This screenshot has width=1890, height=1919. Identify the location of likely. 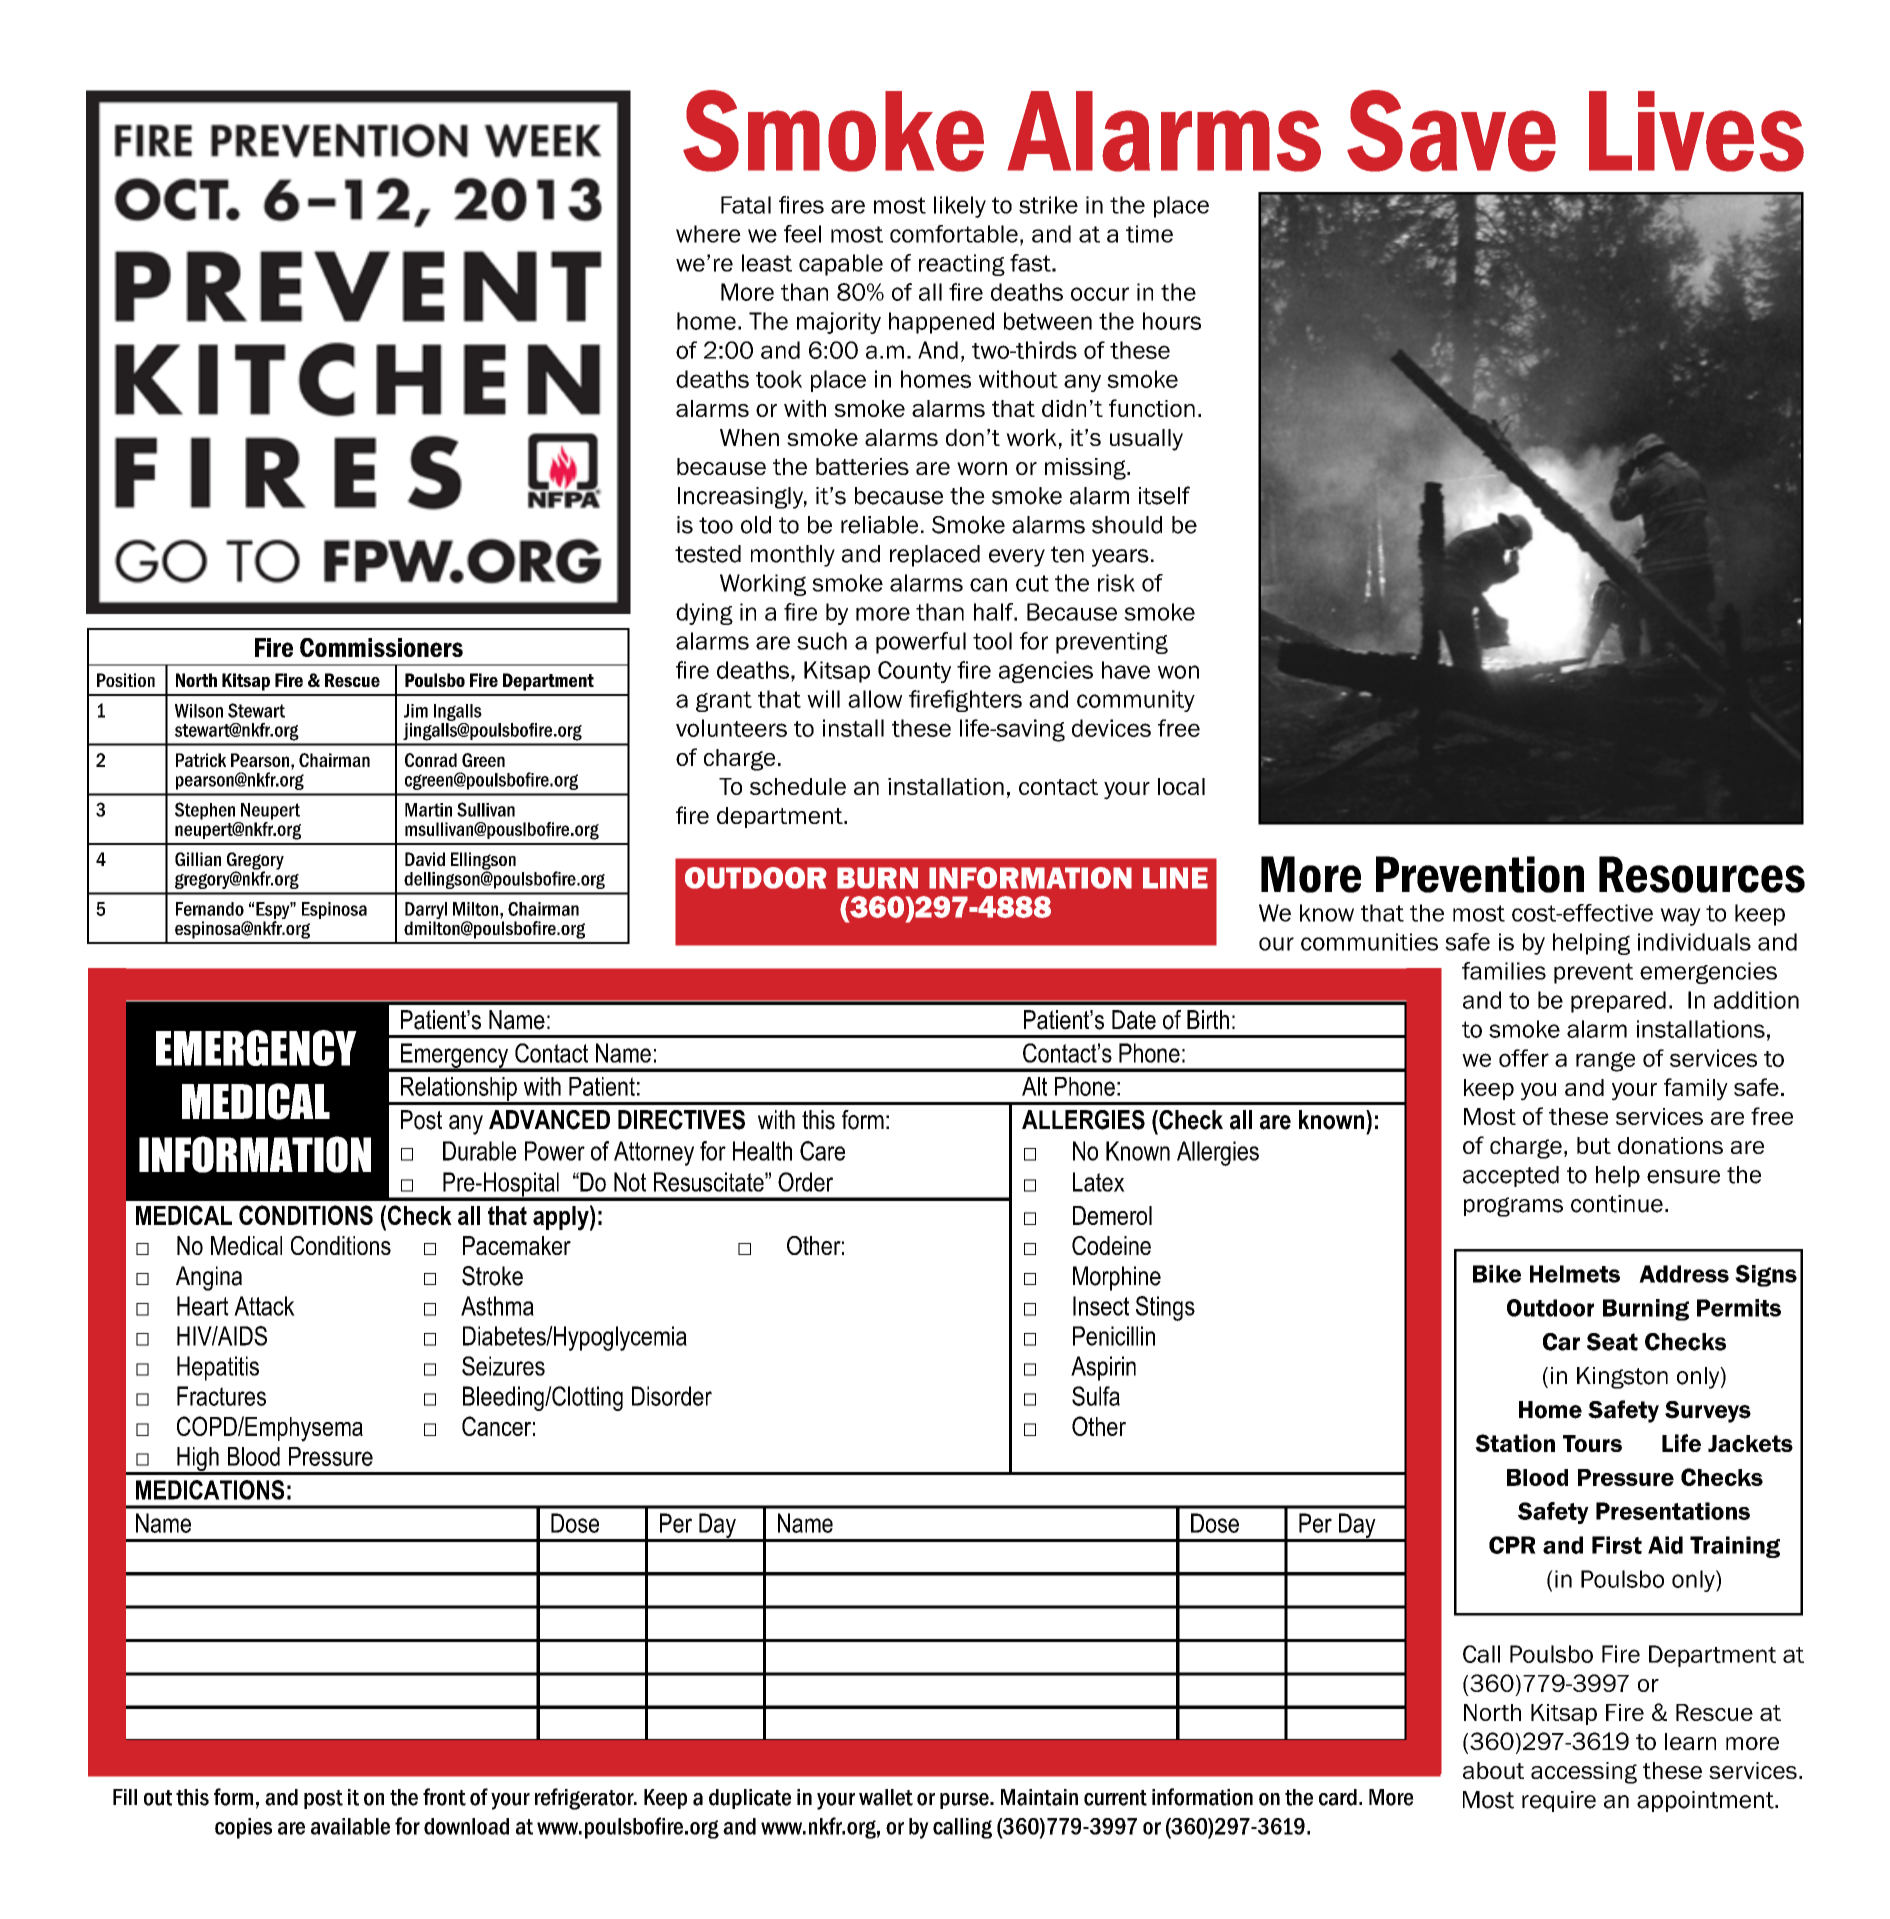
(960, 207).
